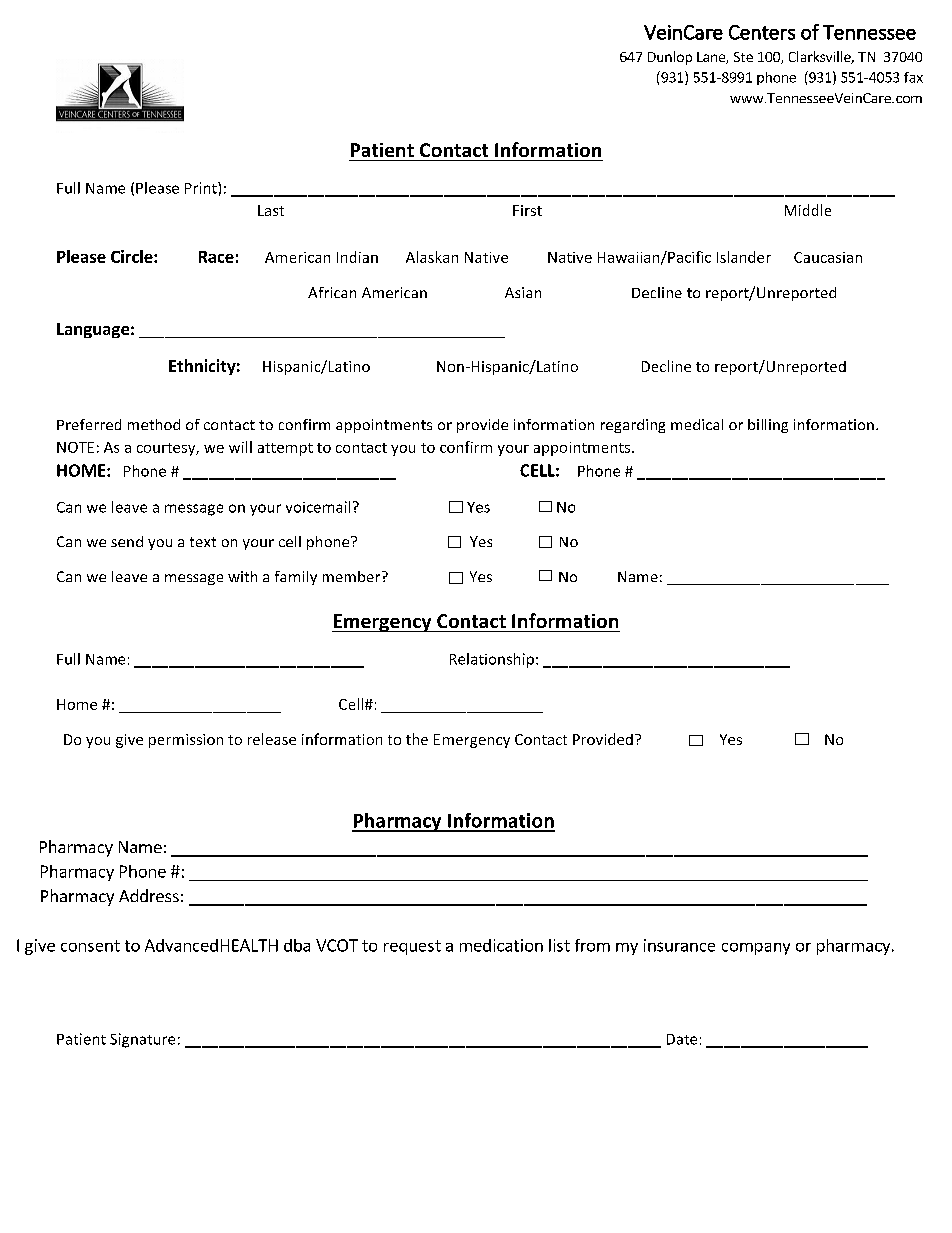  What do you see at coordinates (670, 58) in the page?
I see `Dunlop` at bounding box center [670, 58].
